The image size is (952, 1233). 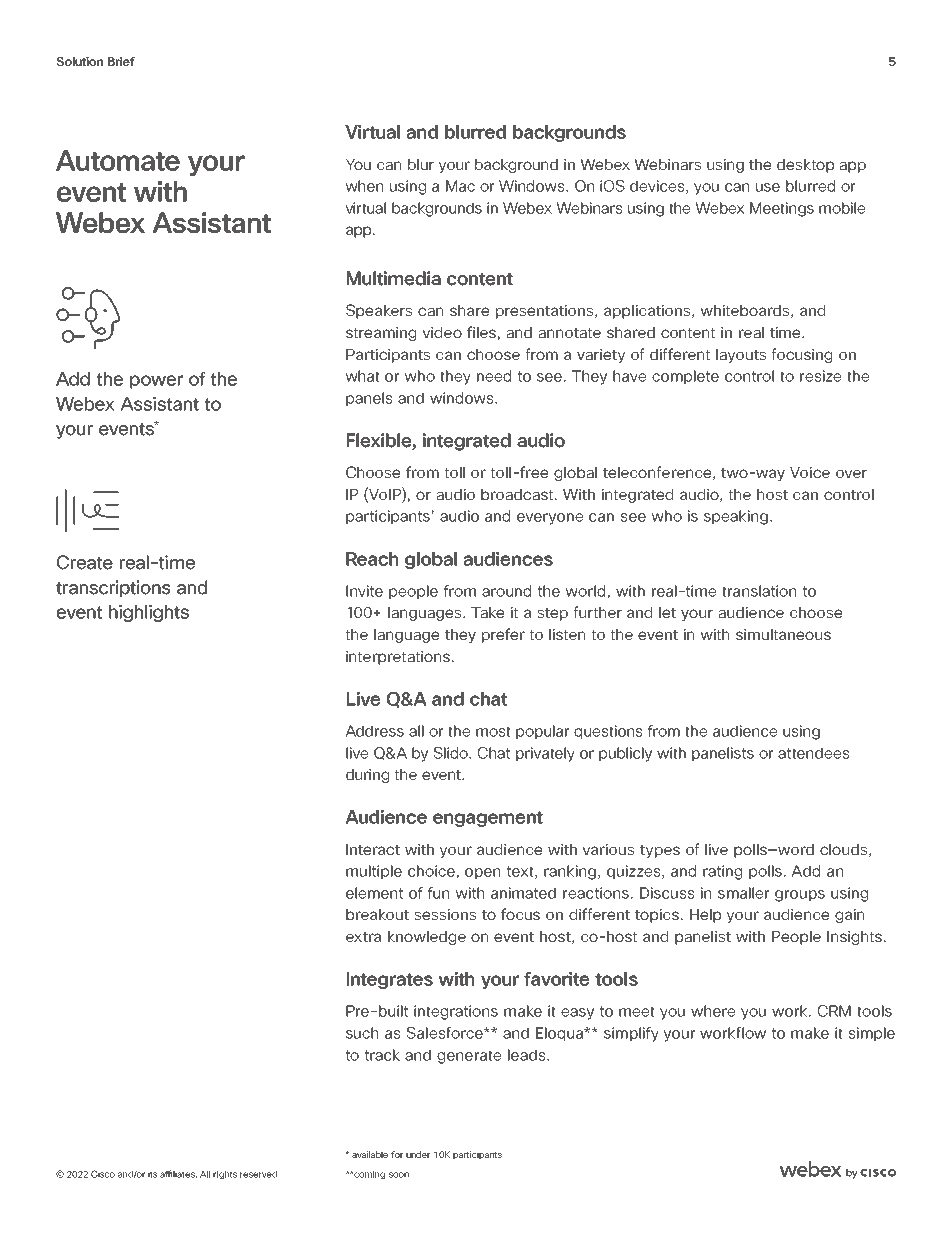 What do you see at coordinates (153, 1174) in the document?
I see `its` at bounding box center [153, 1174].
